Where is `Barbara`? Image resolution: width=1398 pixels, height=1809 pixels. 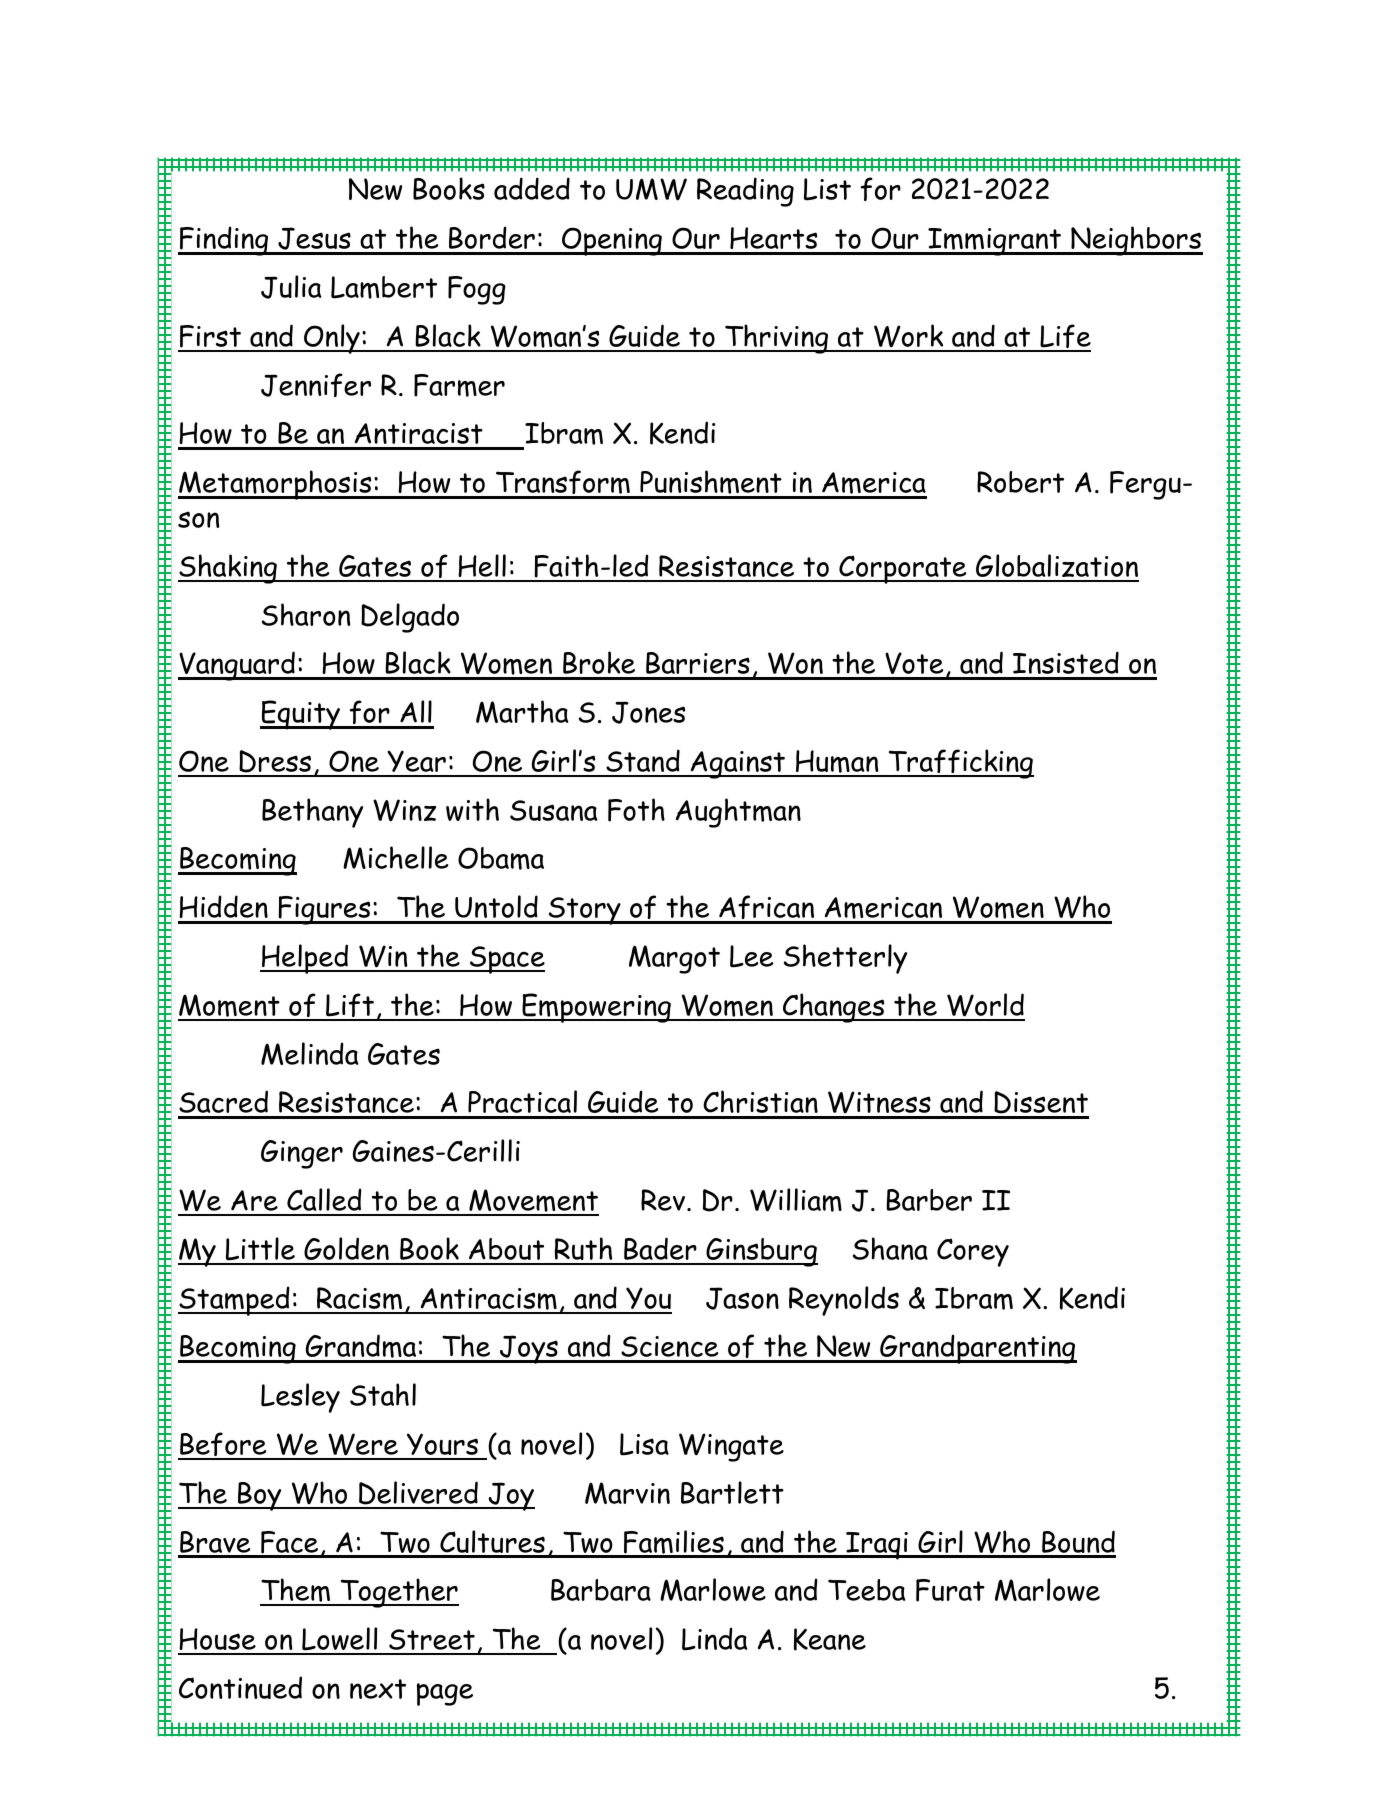 Barbara is located at coordinates (601, 1590).
